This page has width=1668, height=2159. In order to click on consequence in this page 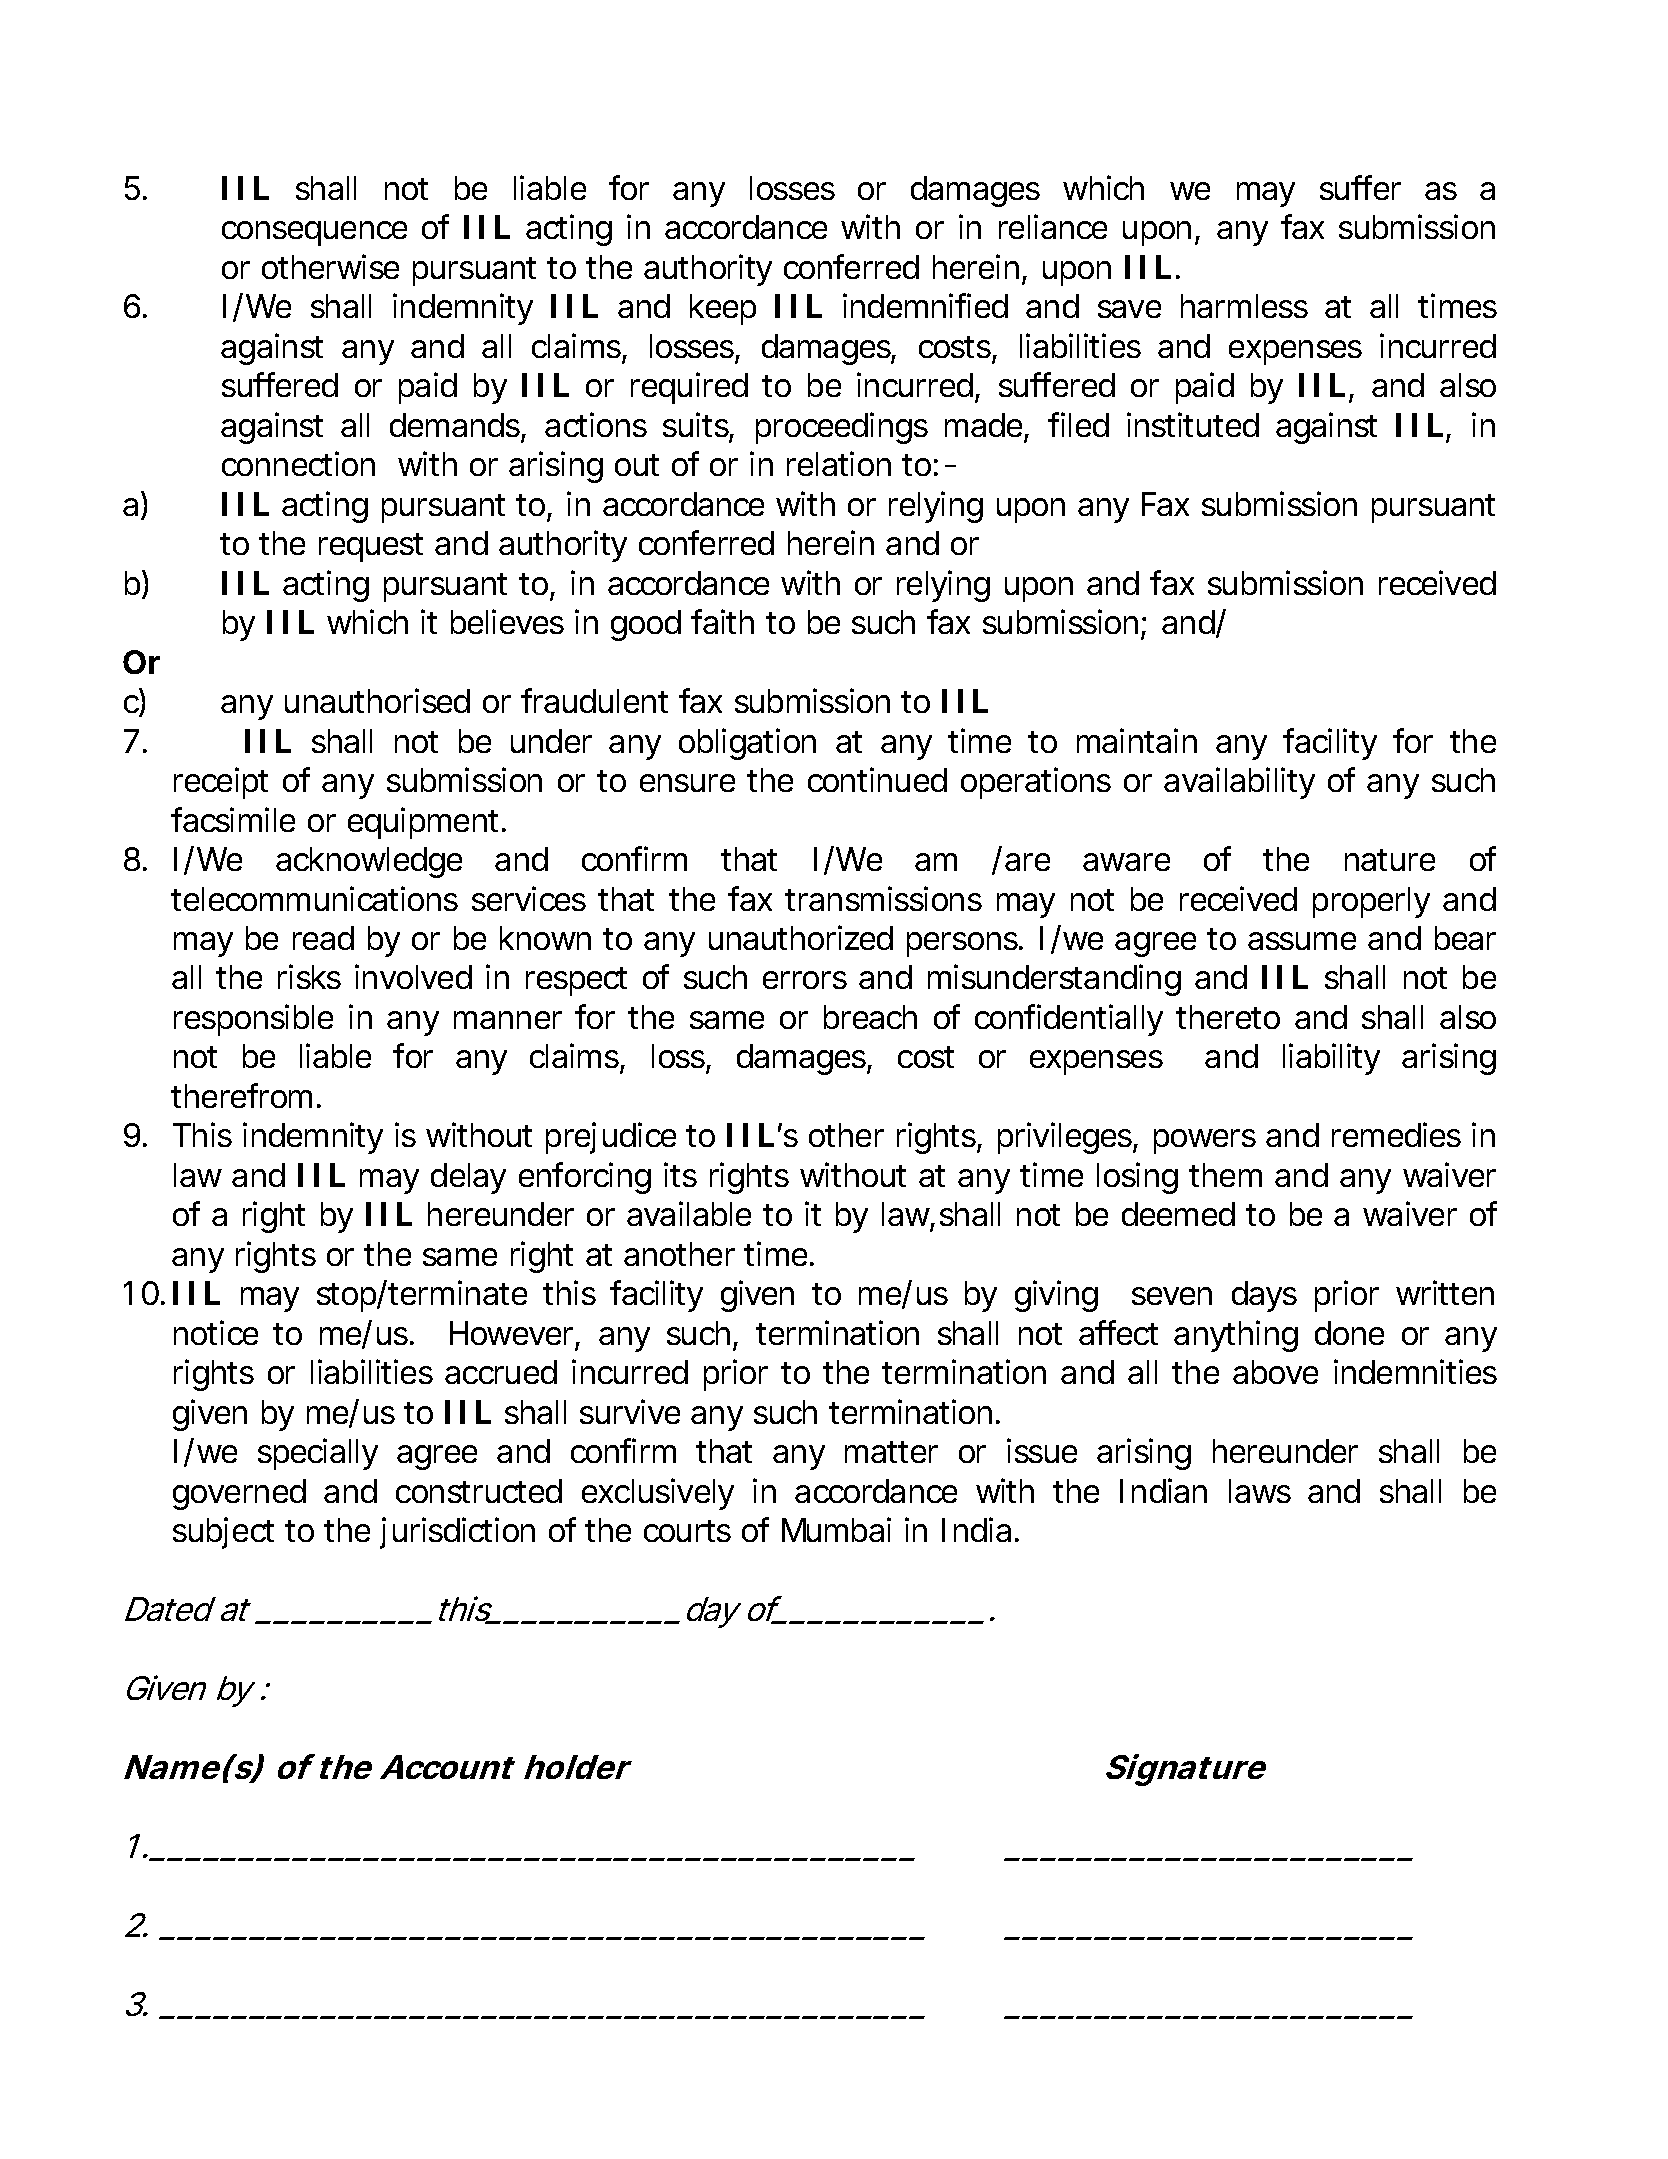, I will do `click(314, 233)`.
